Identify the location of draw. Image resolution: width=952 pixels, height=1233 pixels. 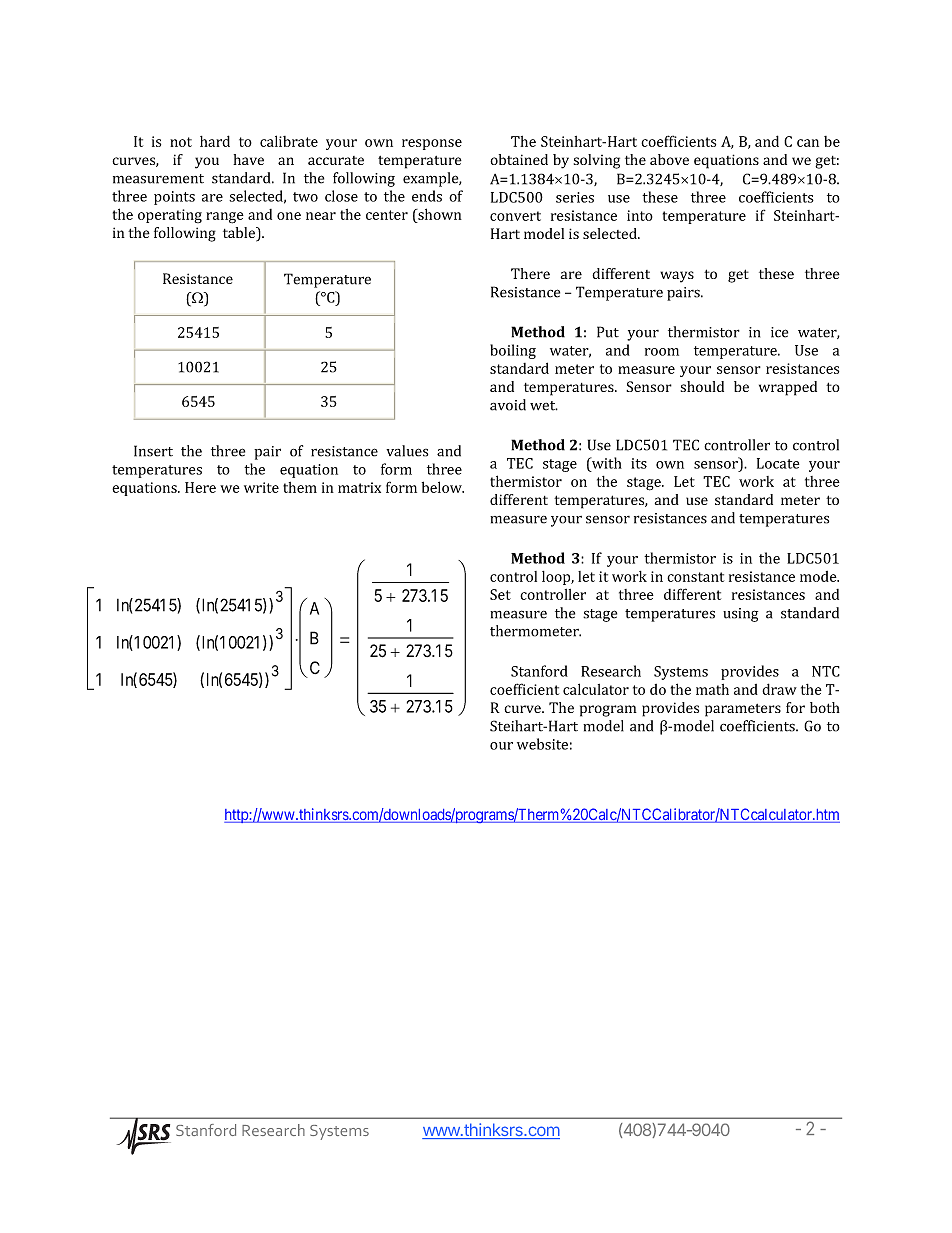
(779, 689).
